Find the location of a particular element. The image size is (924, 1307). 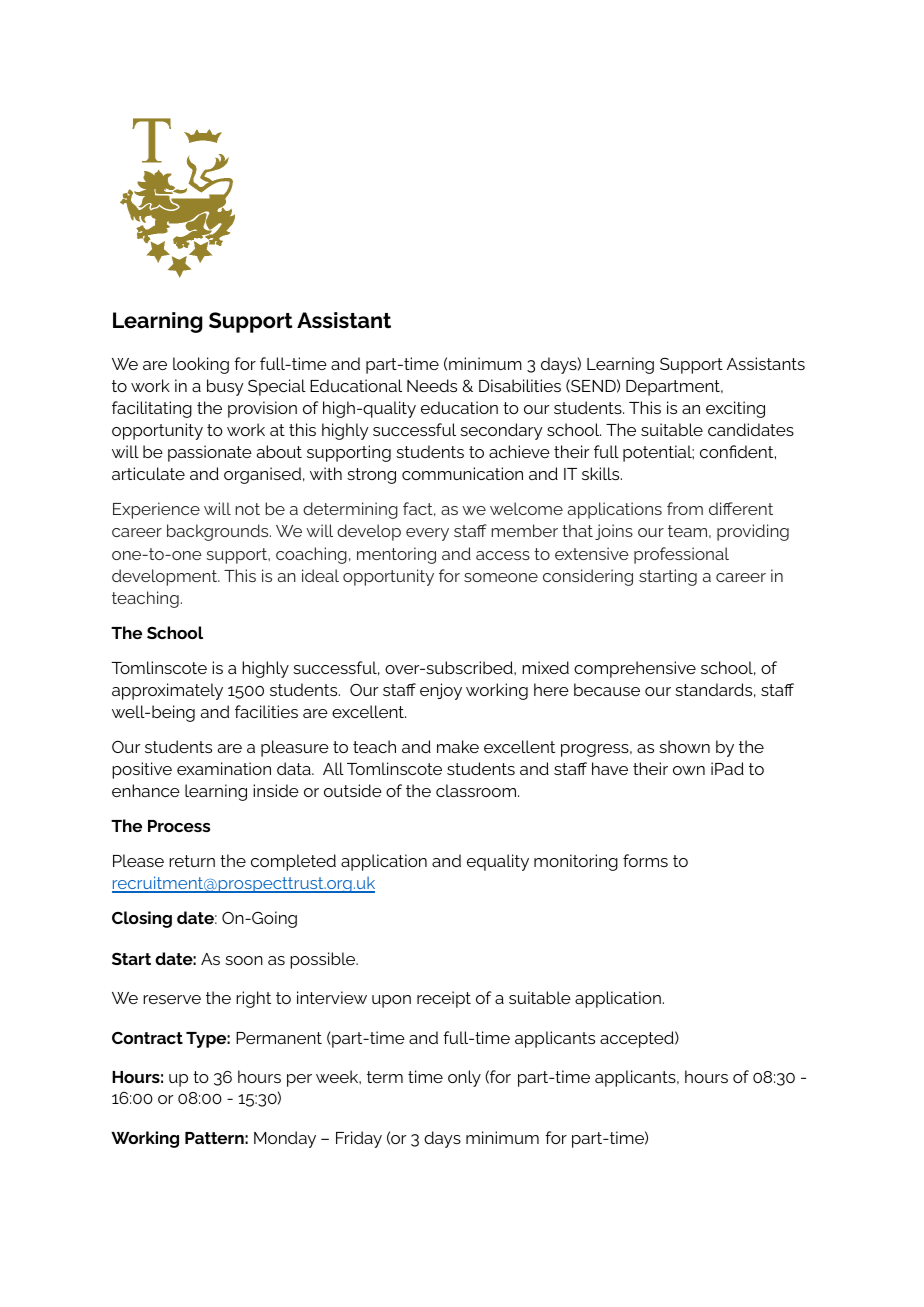

enjoy is located at coordinates (441, 691).
